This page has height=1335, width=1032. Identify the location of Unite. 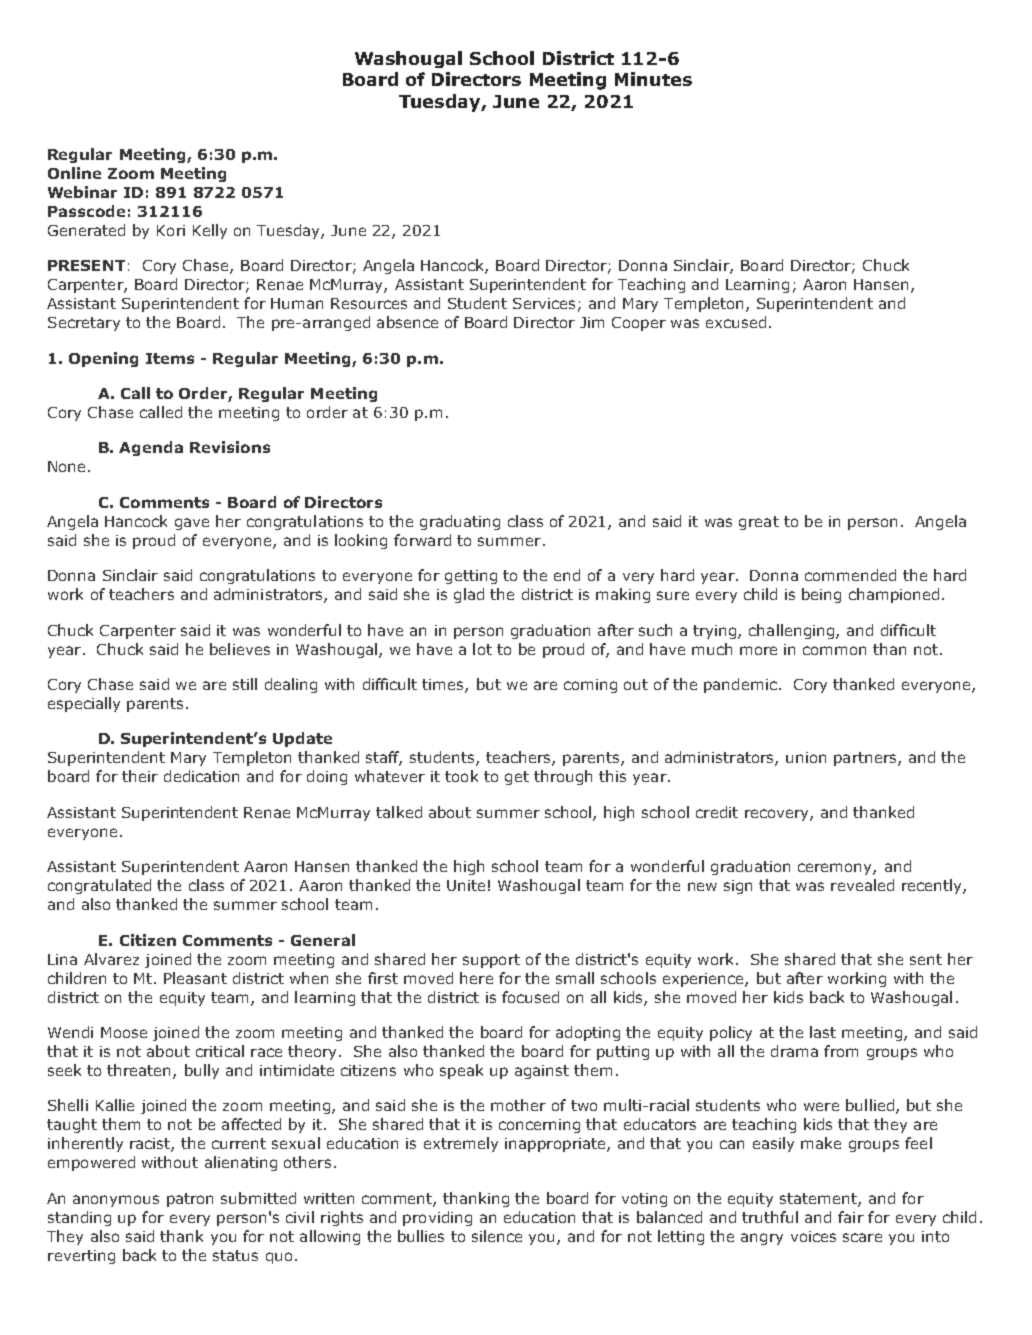
(466, 885).
